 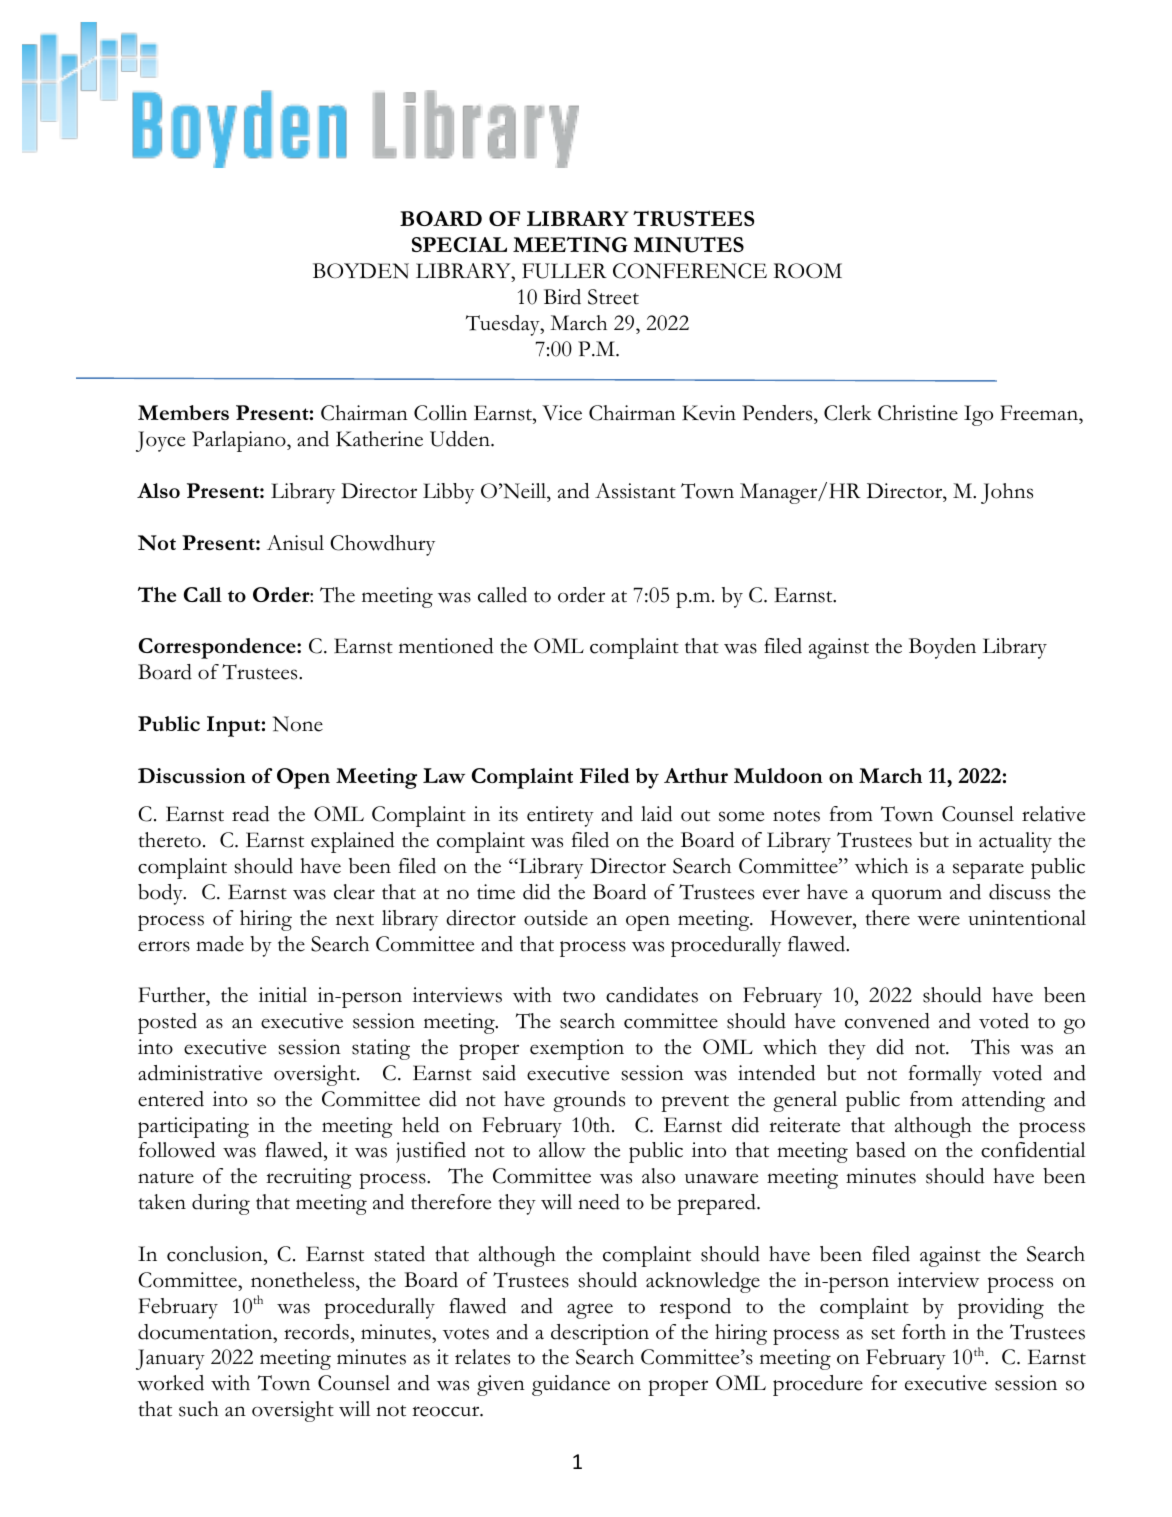 I want to click on ROOM, so click(x=808, y=271).
